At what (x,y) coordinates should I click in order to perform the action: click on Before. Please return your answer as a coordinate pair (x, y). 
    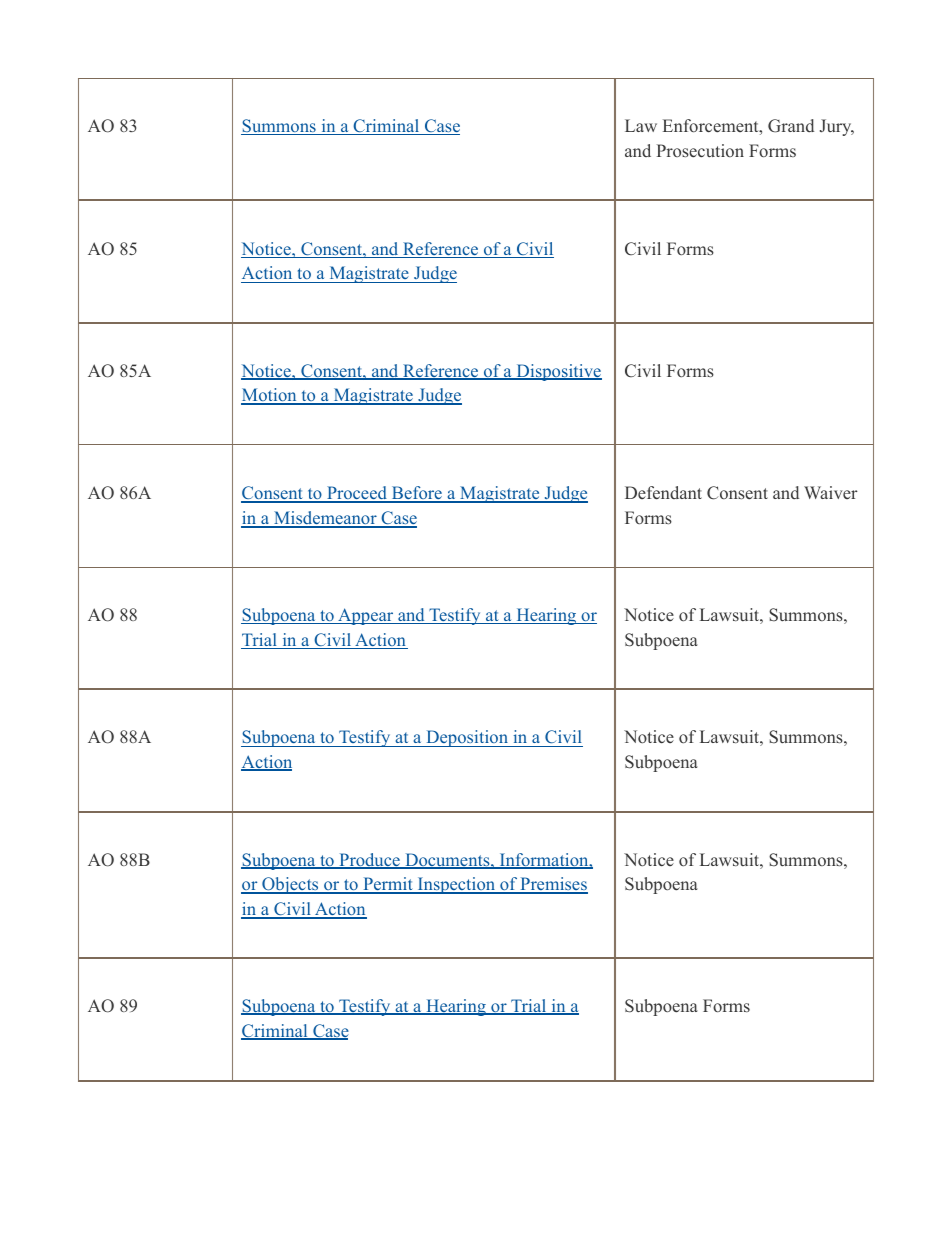
    Looking at the image, I should click on (416, 494).
